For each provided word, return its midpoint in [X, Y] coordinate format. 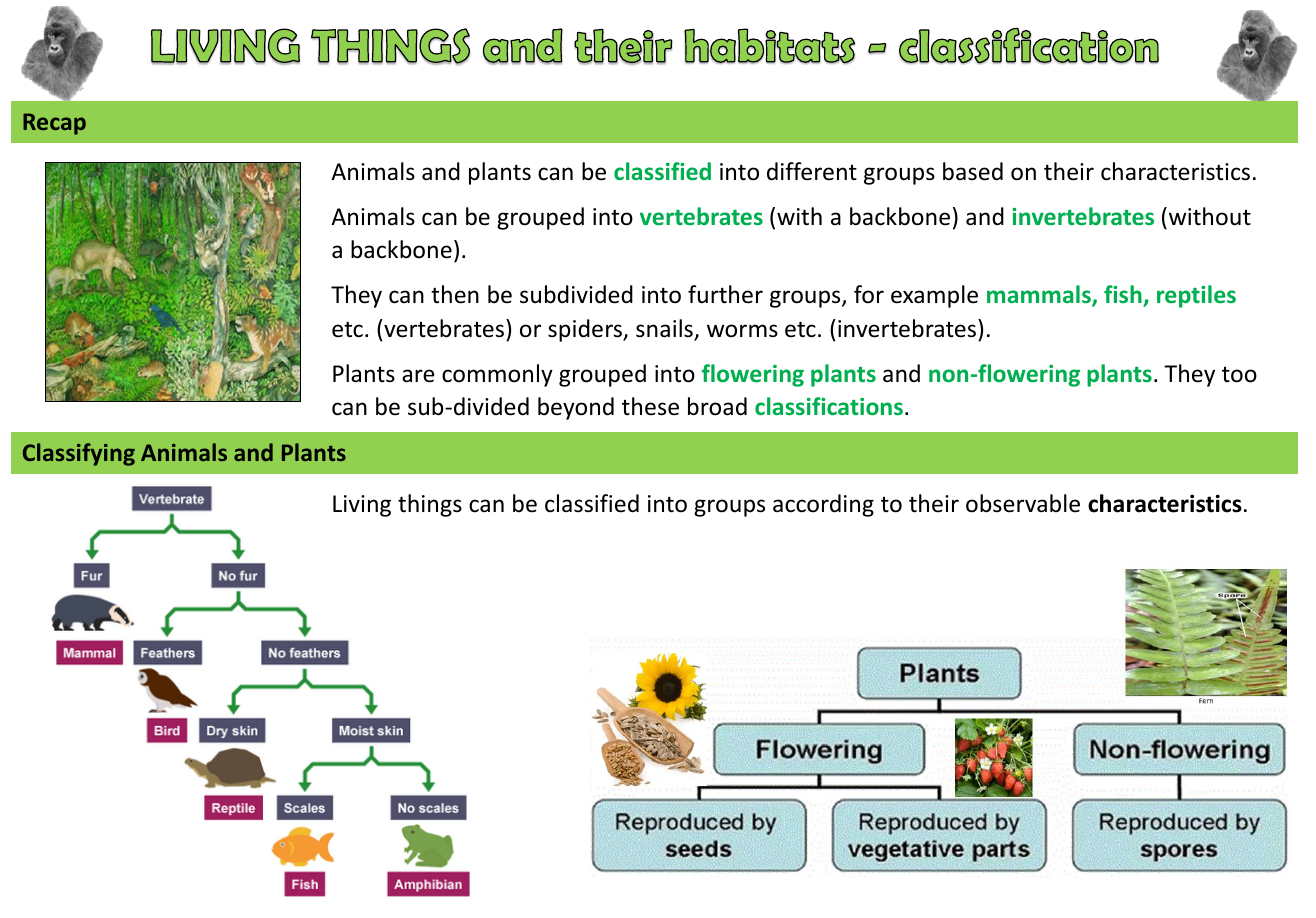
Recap [54, 124]
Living [362, 506]
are [418, 376]
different [812, 171]
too [1239, 375]
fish [1124, 296]
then [455, 294]
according [823, 505]
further [725, 294]
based [973, 171]
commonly [497, 375]
